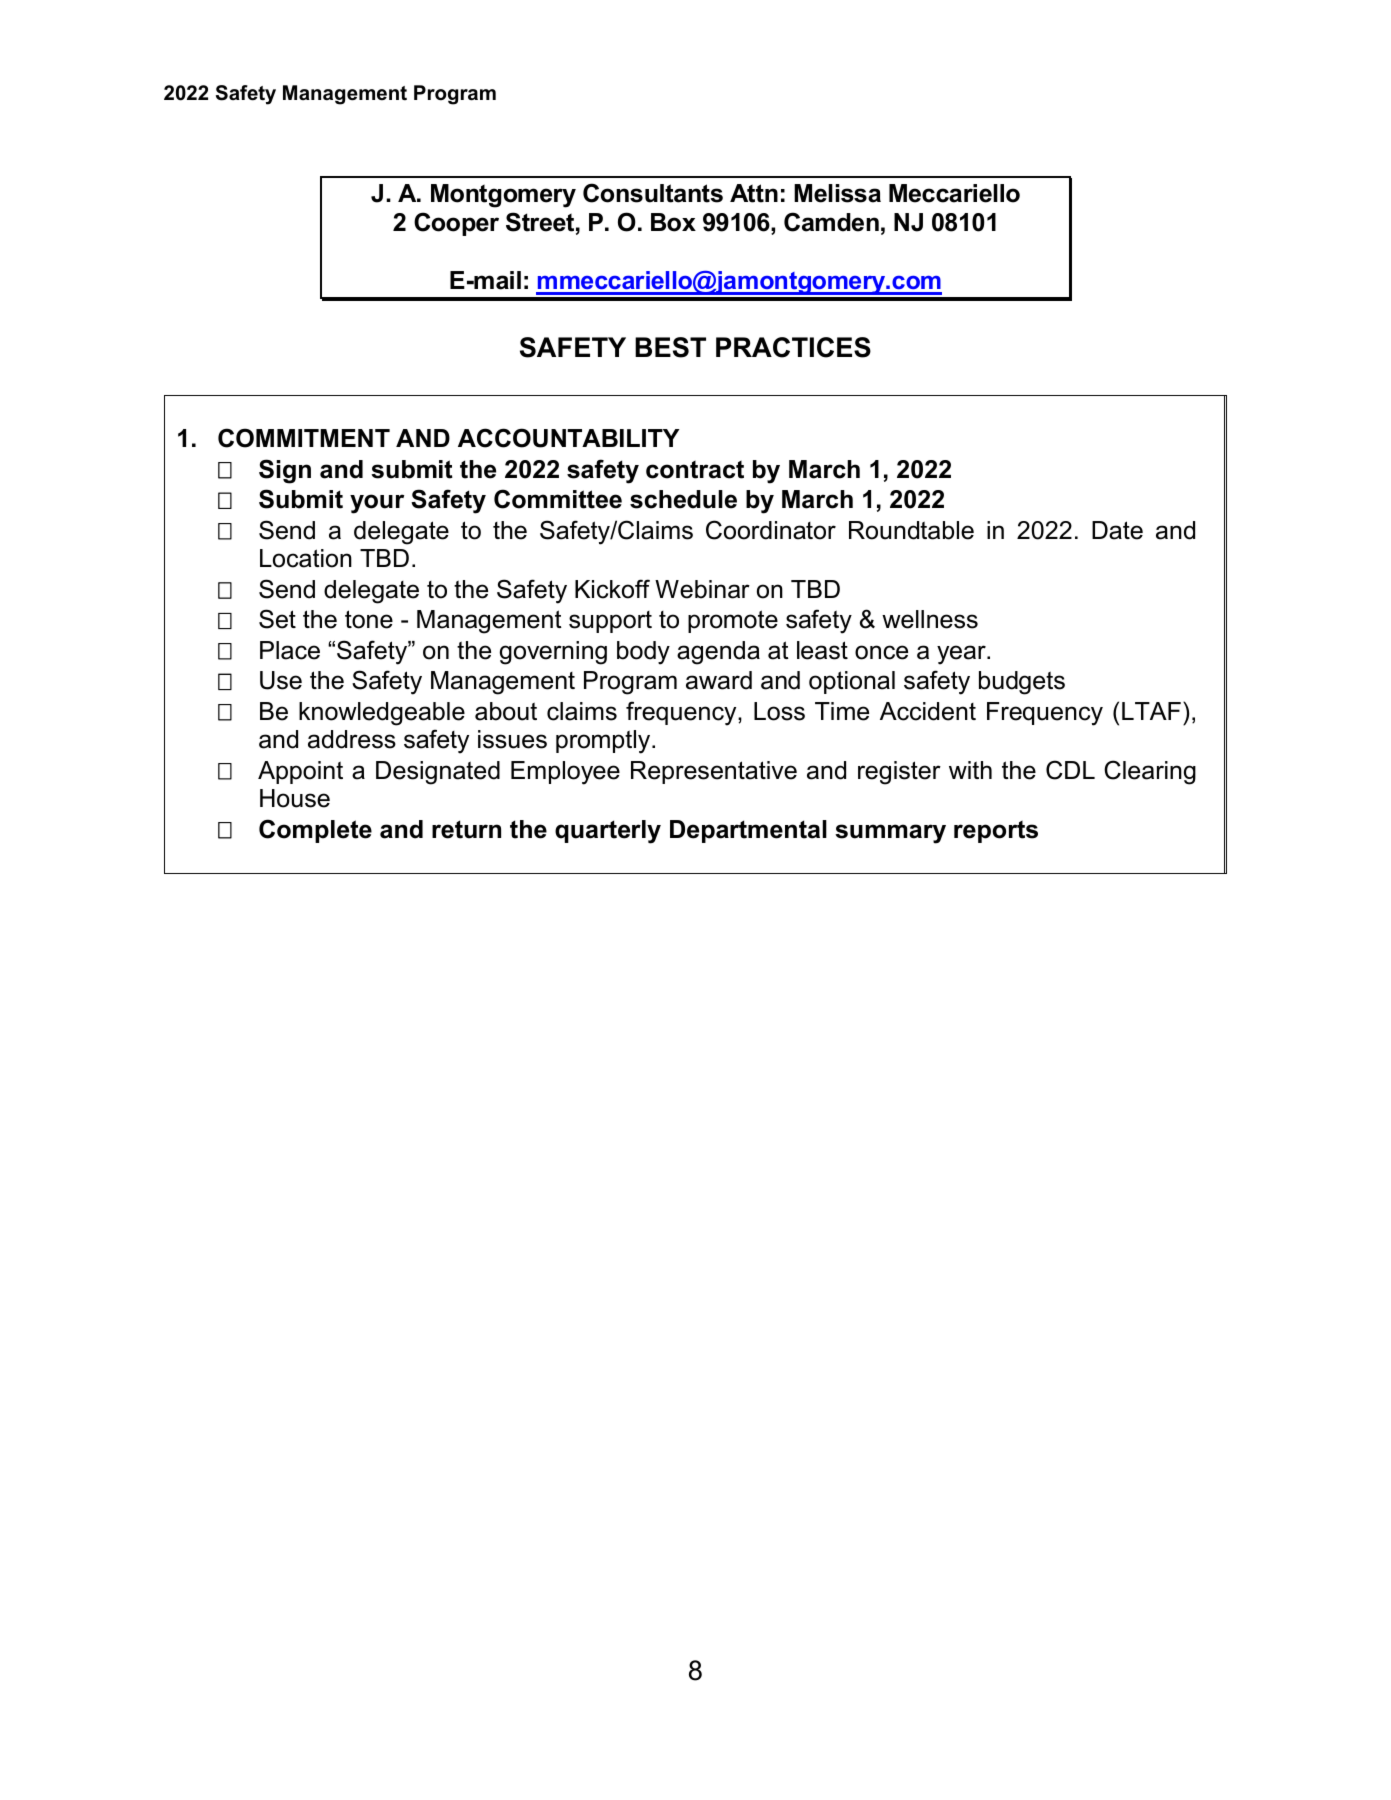 The width and height of the document is (1391, 1800). I want to click on Departmental, so click(748, 831).
